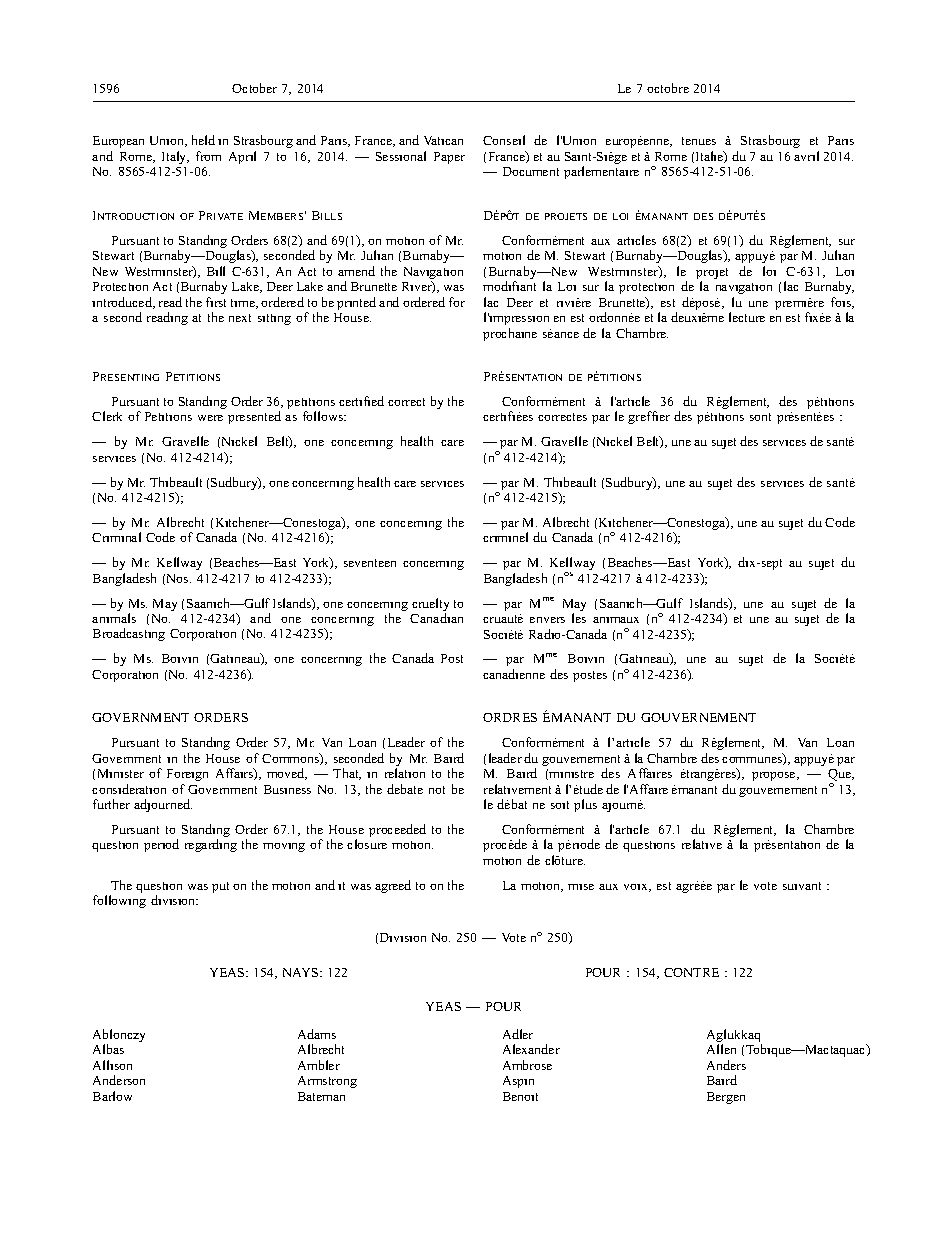  Describe the element at coordinates (518, 1082) in the document. I see `Aspin` at that location.
